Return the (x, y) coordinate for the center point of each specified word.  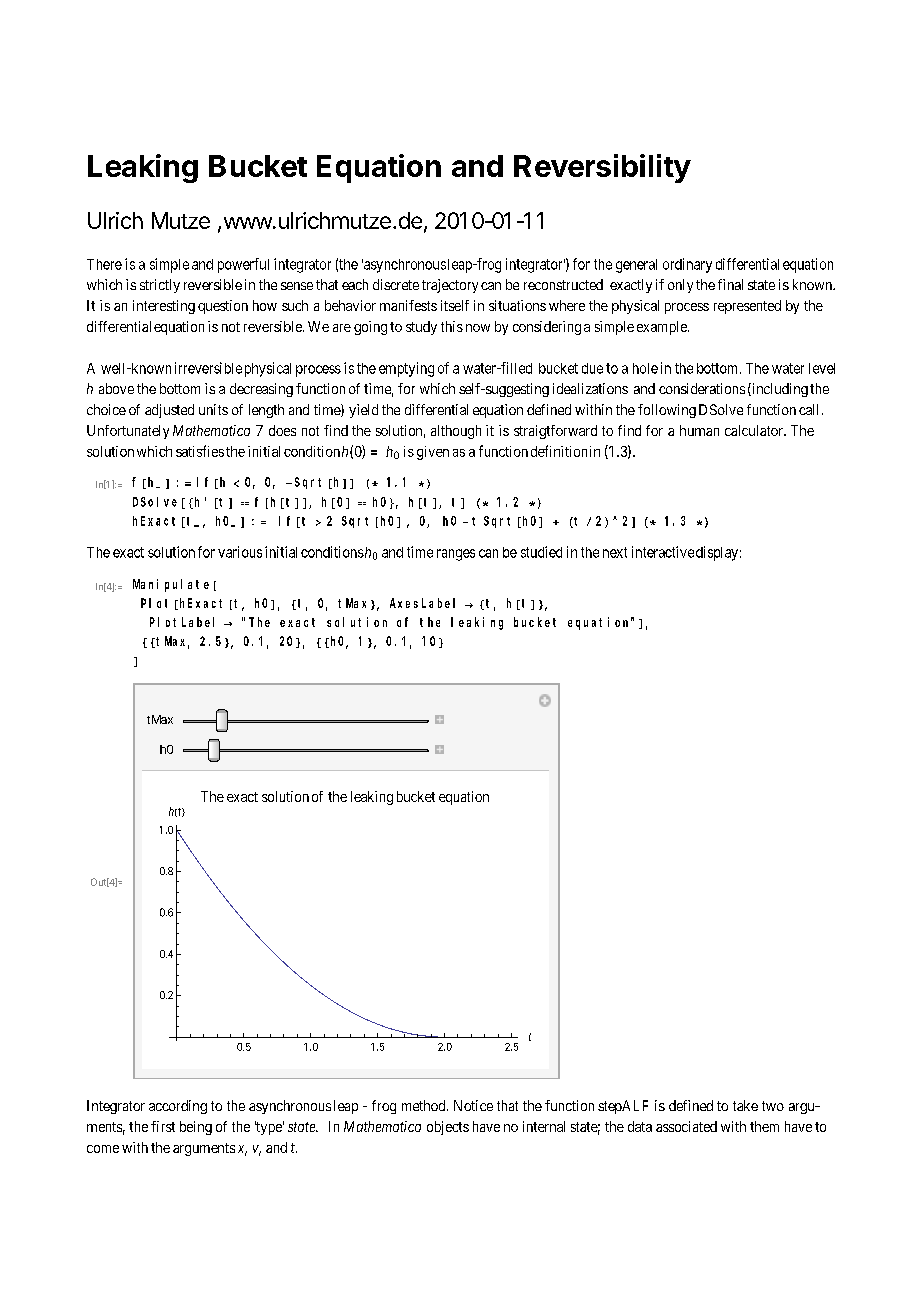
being (196, 1128)
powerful (243, 265)
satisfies (200, 451)
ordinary (687, 265)
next (615, 552)
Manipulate (171, 585)
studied (541, 552)
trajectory (450, 286)
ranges (456, 555)
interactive (663, 552)
